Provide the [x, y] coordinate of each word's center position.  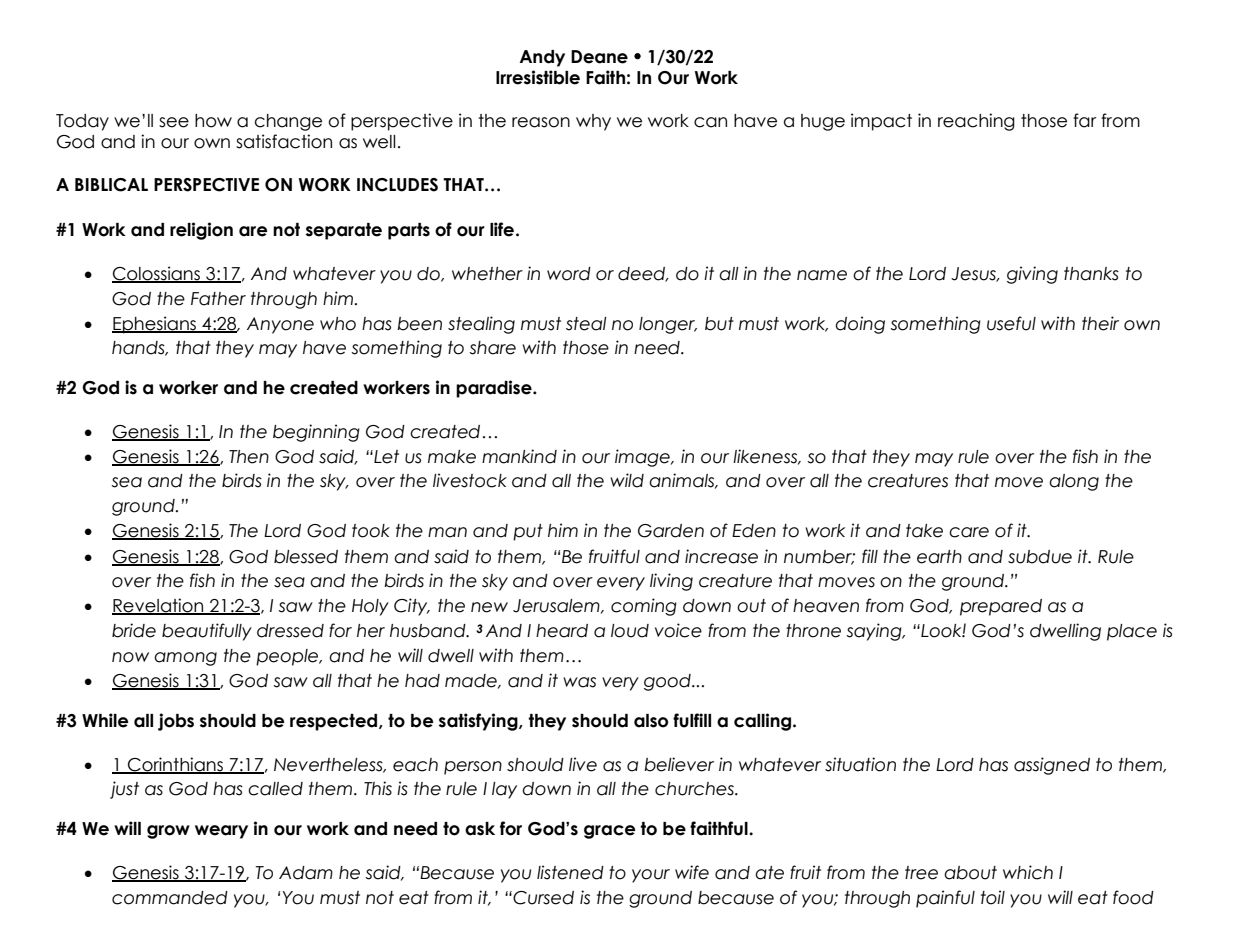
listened [570, 872]
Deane [599, 57]
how [213, 121]
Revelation [159, 606]
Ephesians [155, 325]
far [1085, 120]
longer [668, 325]
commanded [170, 898]
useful [1011, 323]
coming [644, 607]
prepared [1001, 607]
